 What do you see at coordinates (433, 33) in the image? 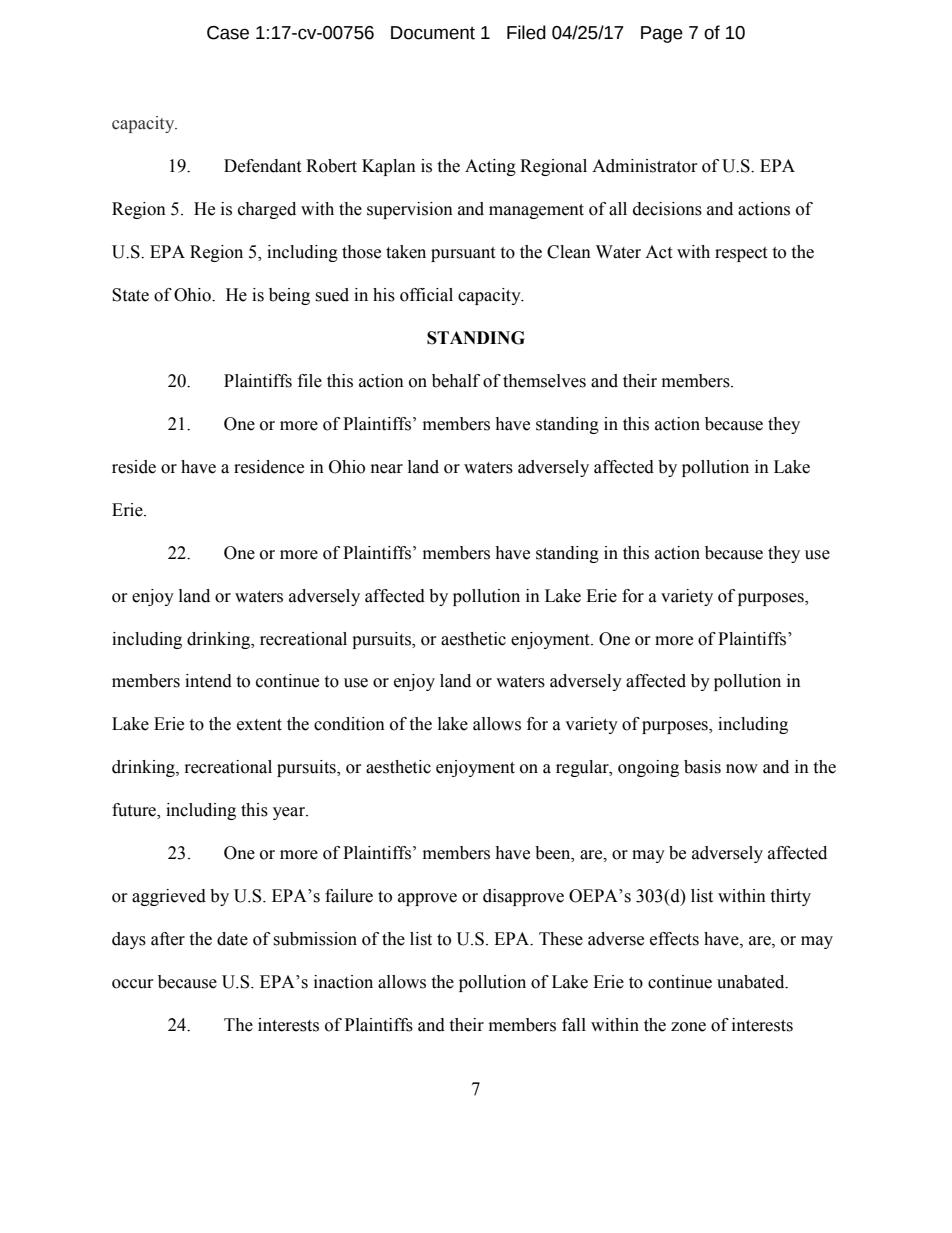
I see `Document` at bounding box center [433, 33].
